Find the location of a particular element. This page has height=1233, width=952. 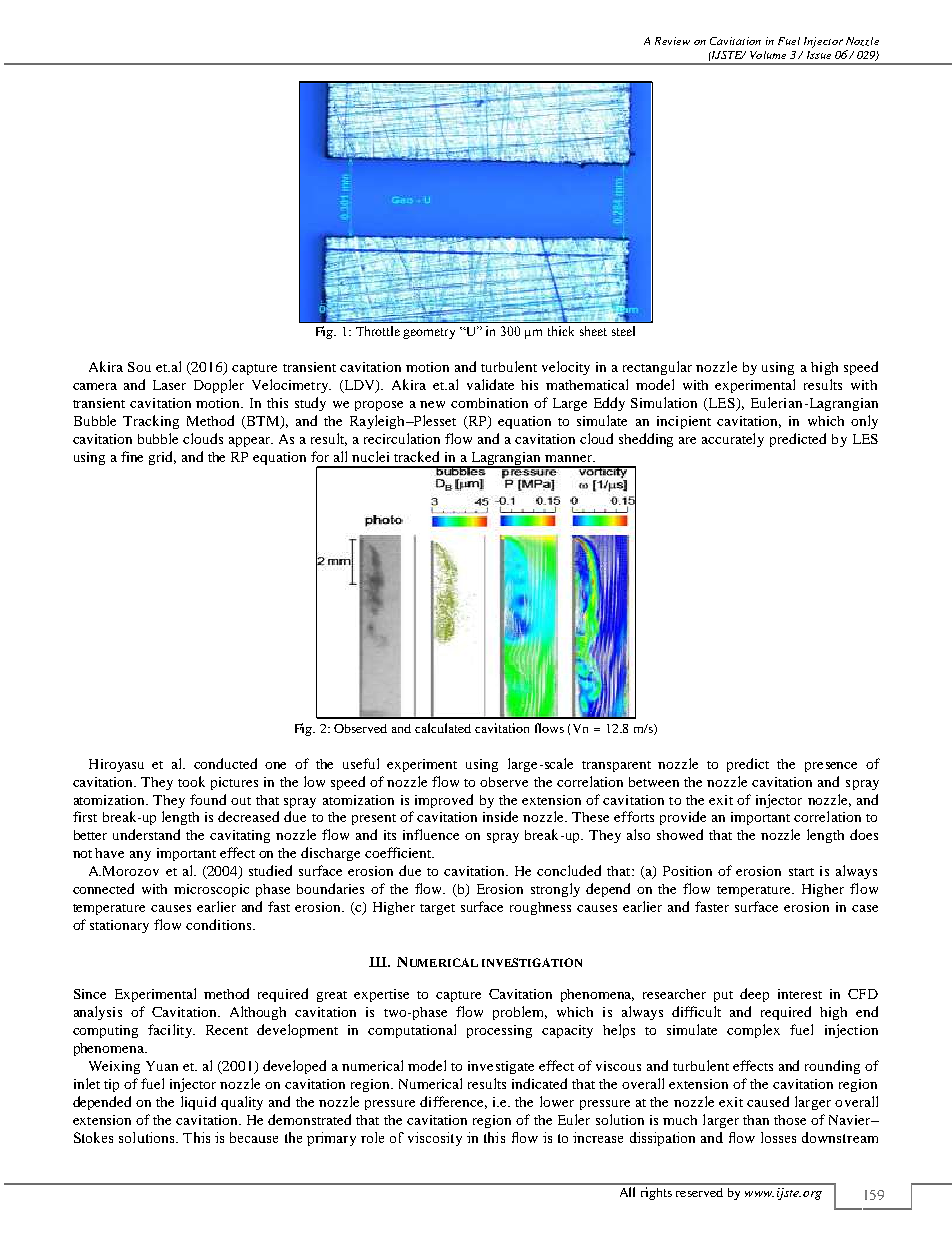

Tracking is located at coordinates (151, 422).
